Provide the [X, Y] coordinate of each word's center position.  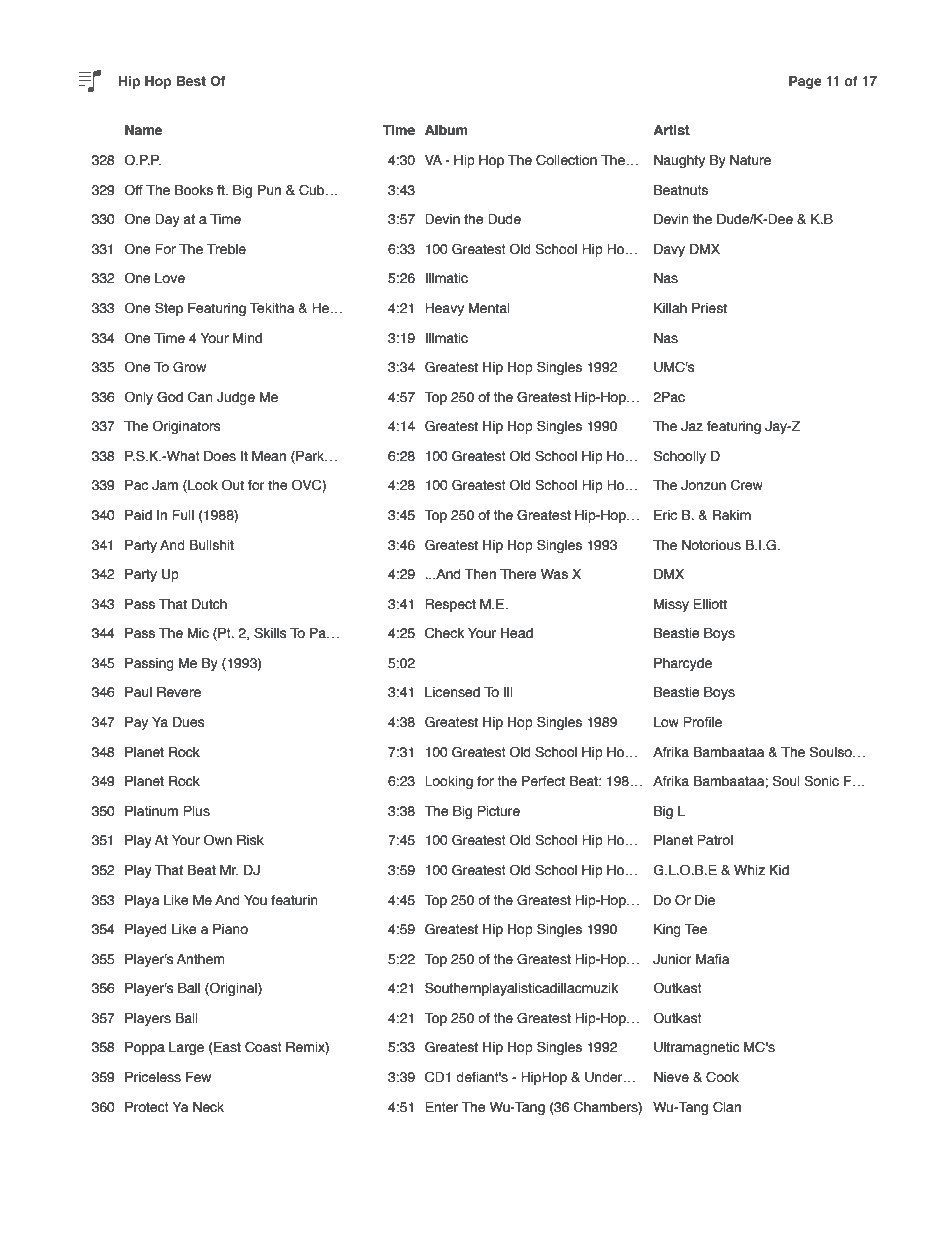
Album [446, 130]
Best [191, 81]
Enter [441, 1107]
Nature [750, 160]
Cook [722, 1077]
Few [198, 1077]
